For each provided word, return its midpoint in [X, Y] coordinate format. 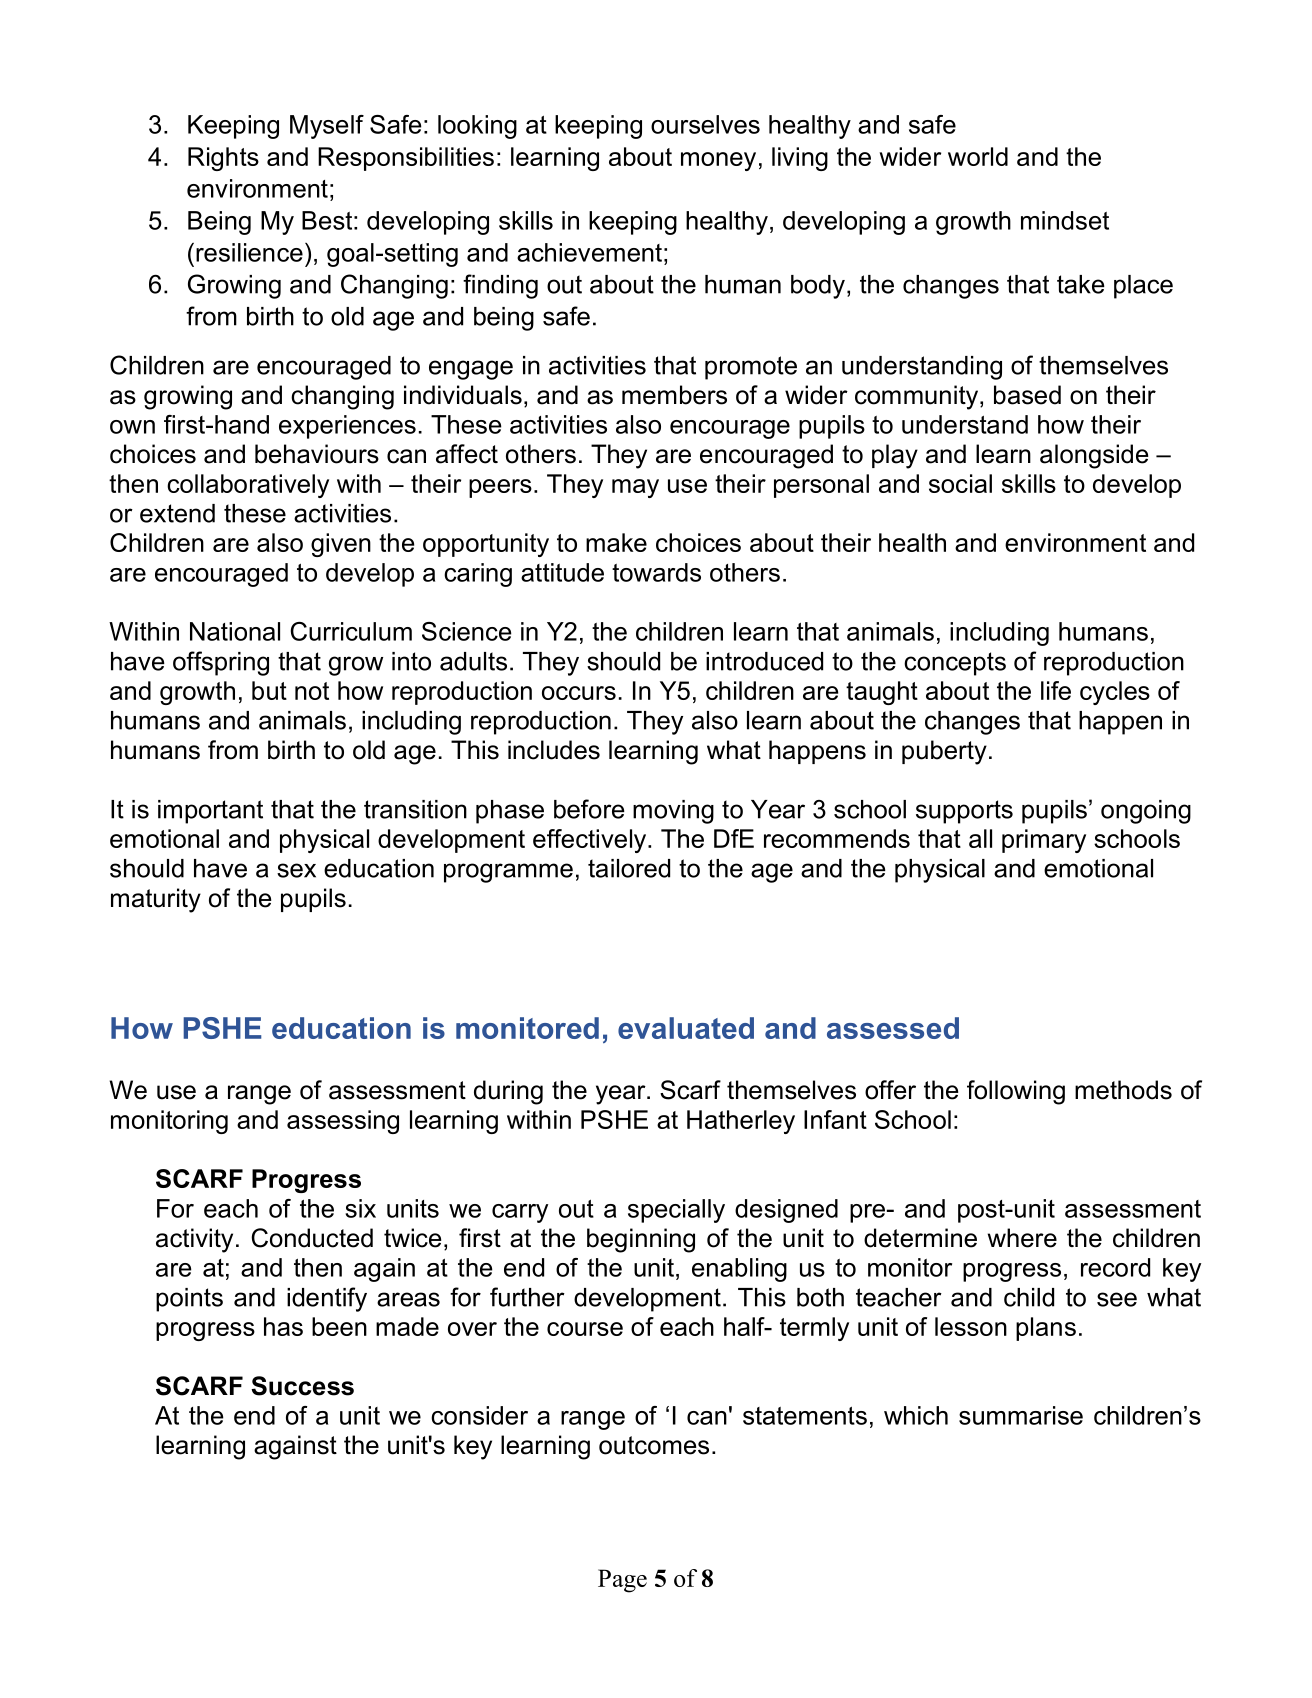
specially [676, 1211]
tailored [629, 868]
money [718, 161]
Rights [223, 159]
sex [296, 870]
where [1022, 1238]
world [978, 156]
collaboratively [248, 486]
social [960, 483]
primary [1044, 841]
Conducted [312, 1238]
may [635, 488]
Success [302, 1386]
